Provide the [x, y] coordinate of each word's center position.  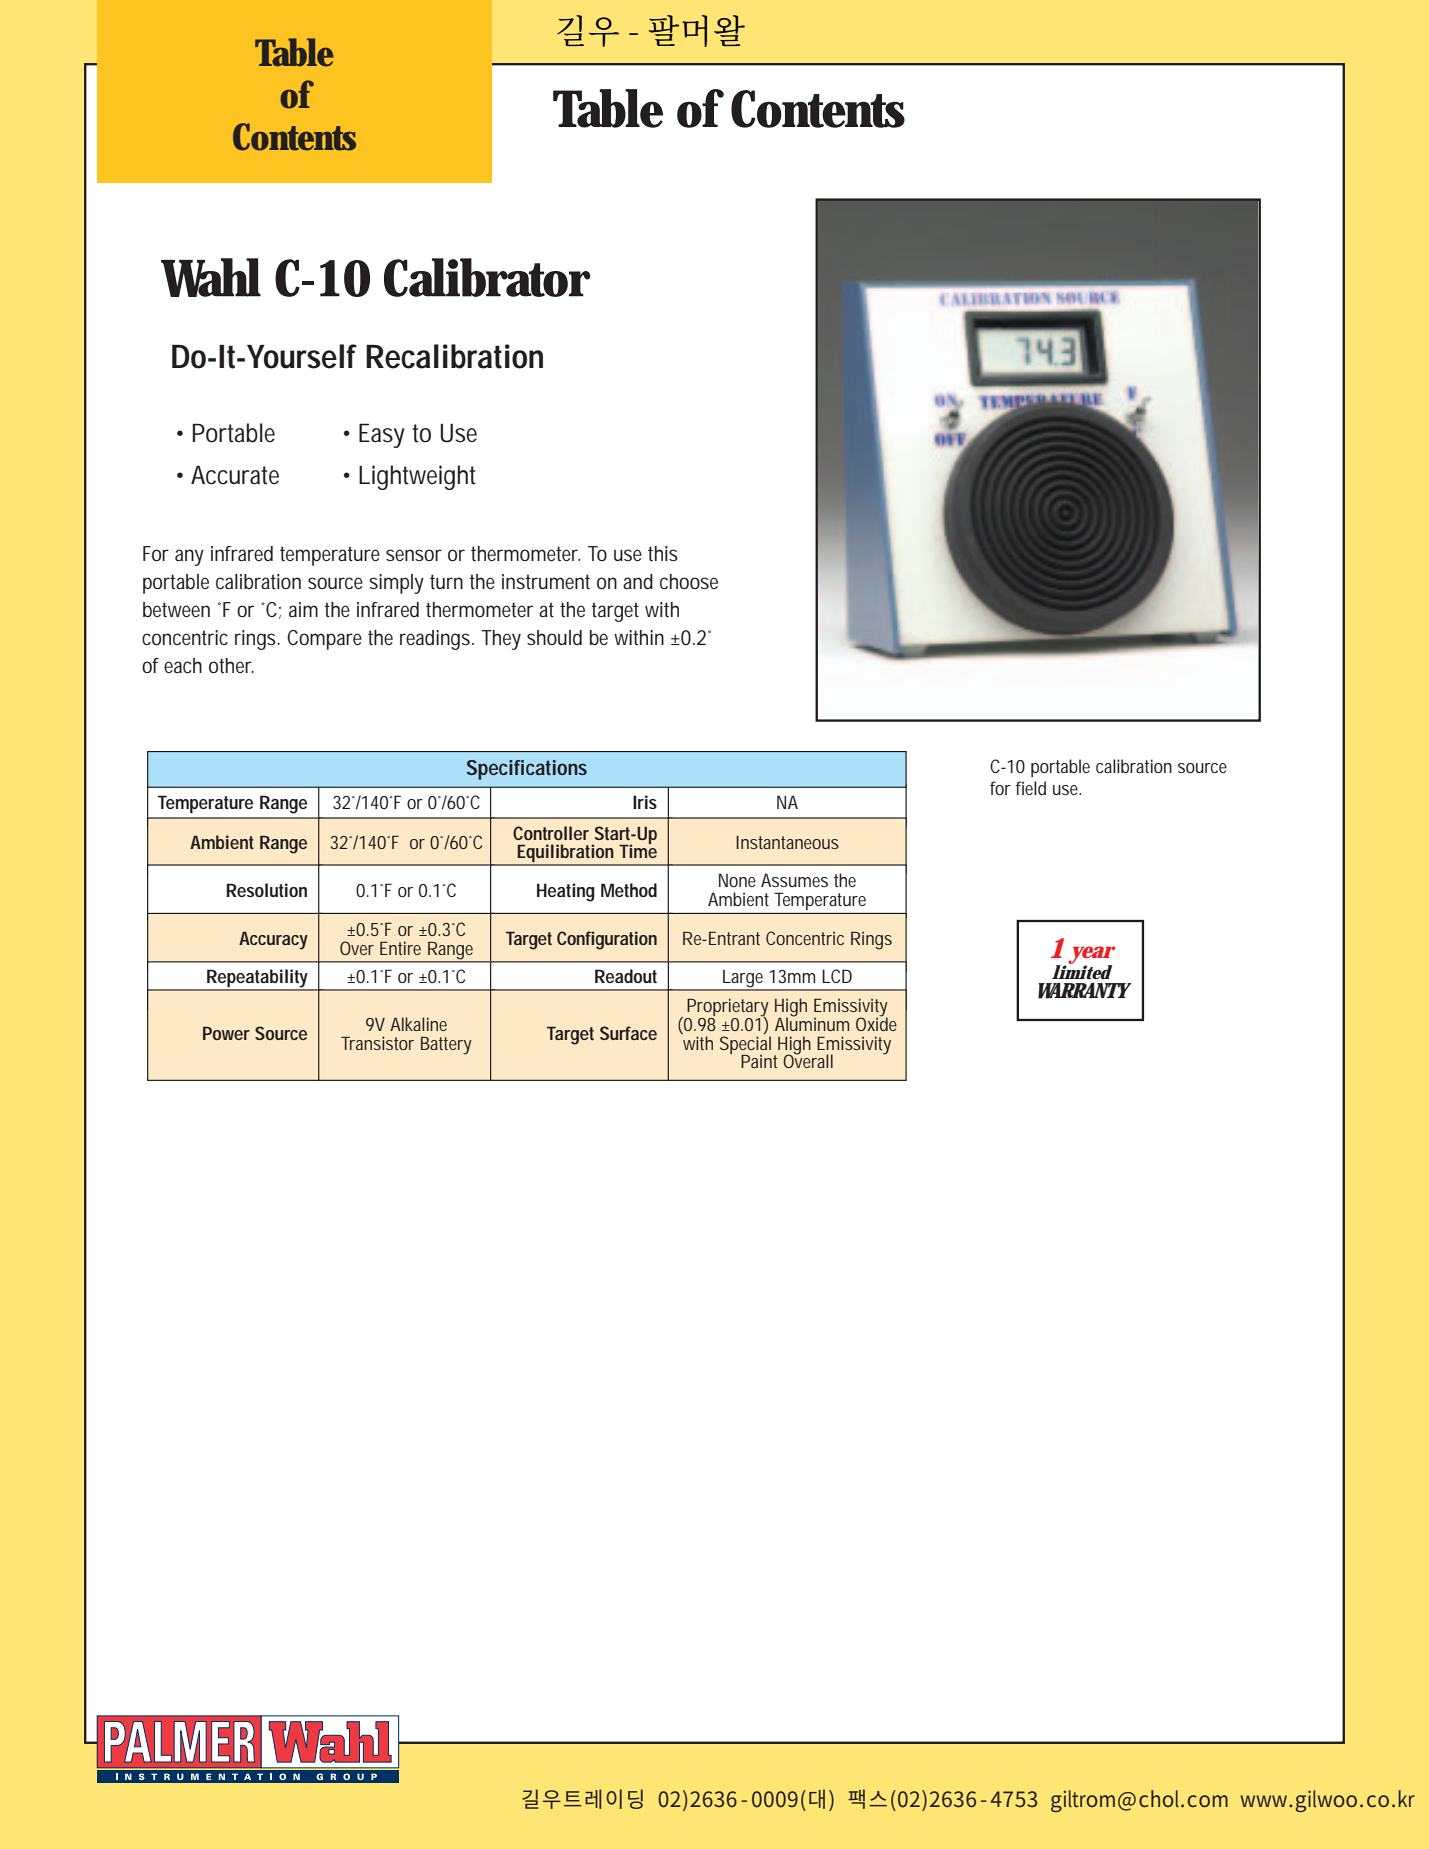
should [554, 637]
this [663, 554]
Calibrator [487, 277]
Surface [628, 1033]
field [1031, 788]
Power [226, 1033]
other [231, 665]
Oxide [876, 1023]
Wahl [211, 277]
